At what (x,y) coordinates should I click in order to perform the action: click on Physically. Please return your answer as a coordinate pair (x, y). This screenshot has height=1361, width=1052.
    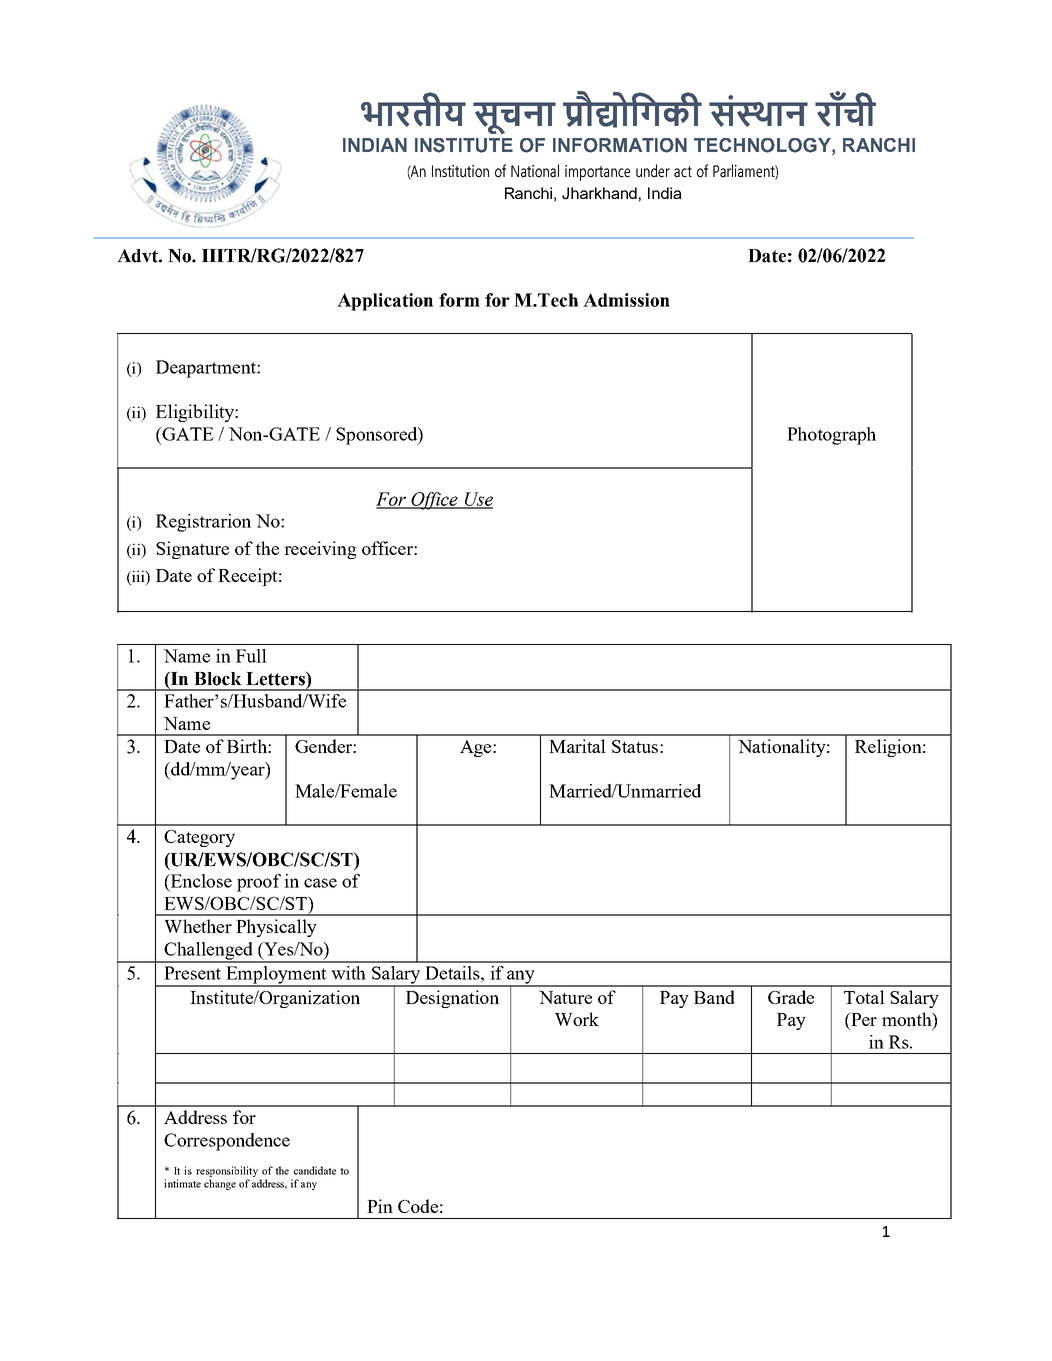
    Looking at the image, I should click on (276, 928).
